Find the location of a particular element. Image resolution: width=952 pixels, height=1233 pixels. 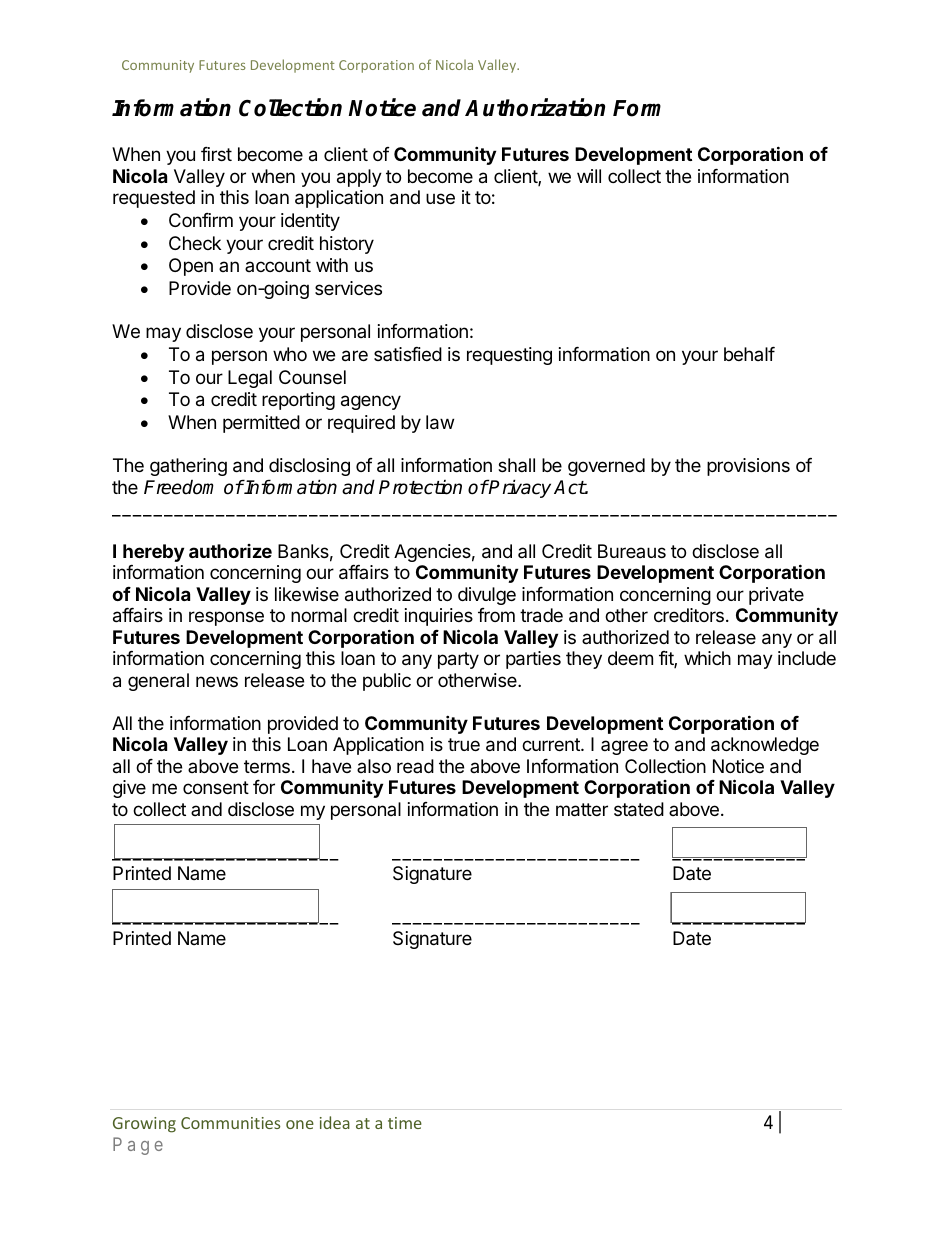

time is located at coordinates (405, 1123).
